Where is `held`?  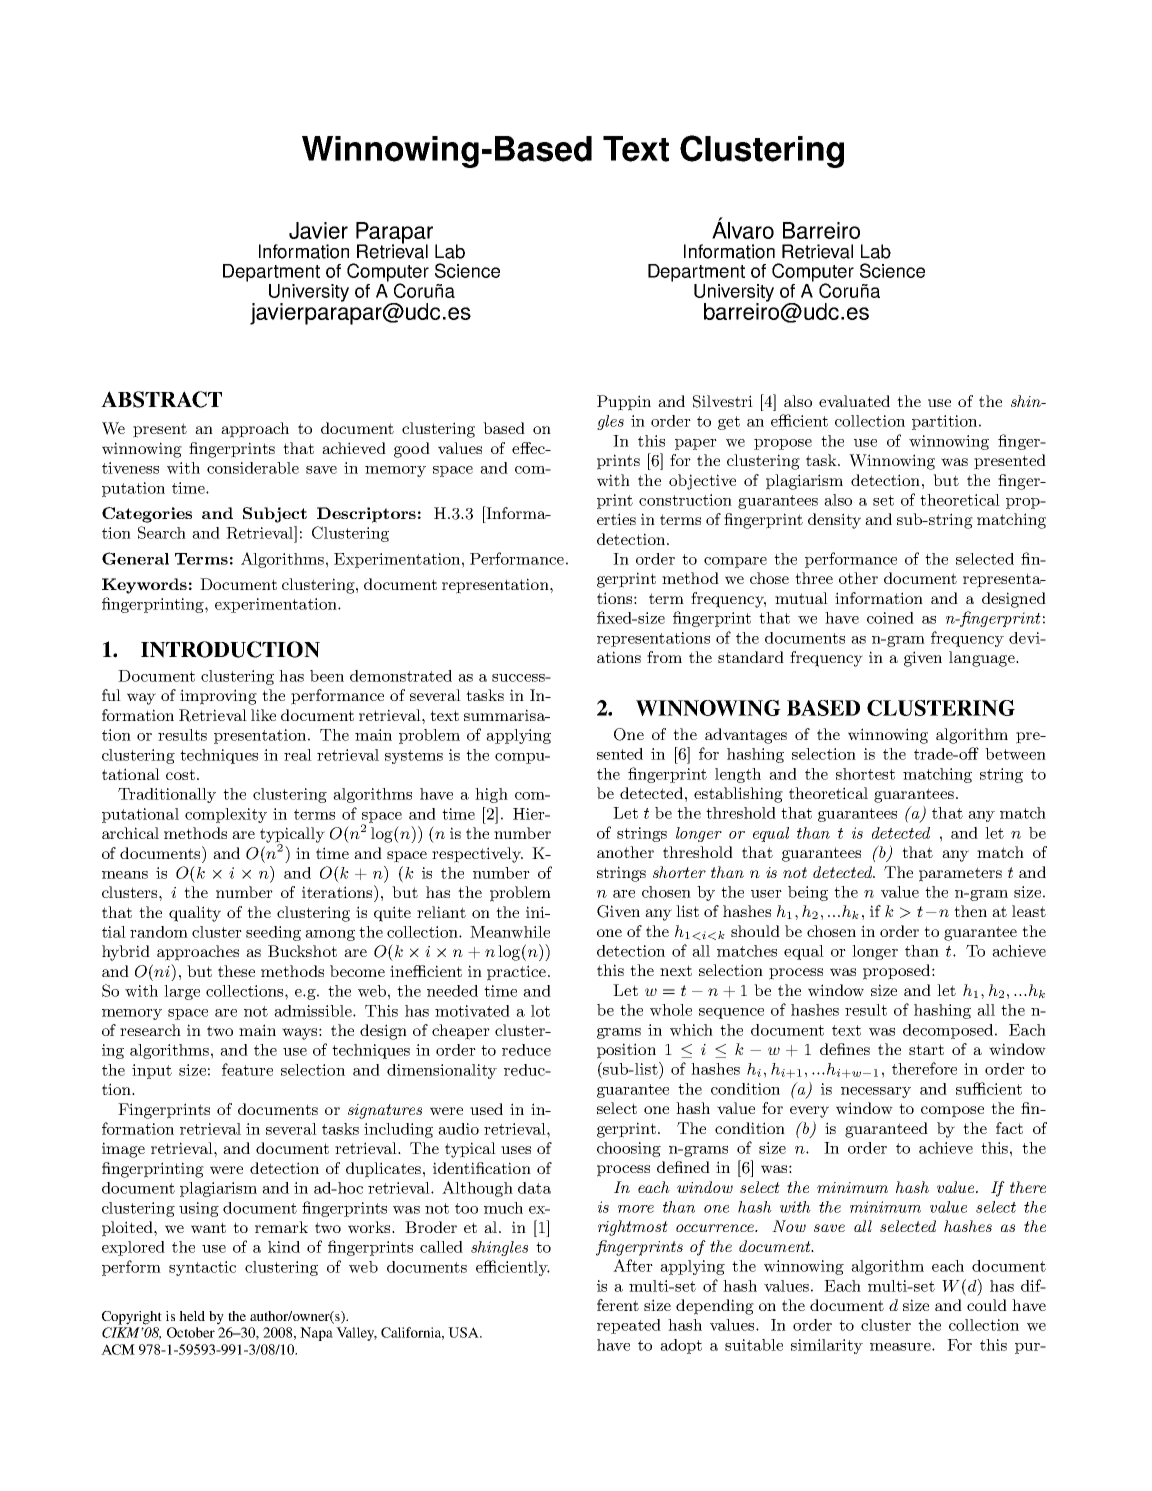
held is located at coordinates (192, 1316).
